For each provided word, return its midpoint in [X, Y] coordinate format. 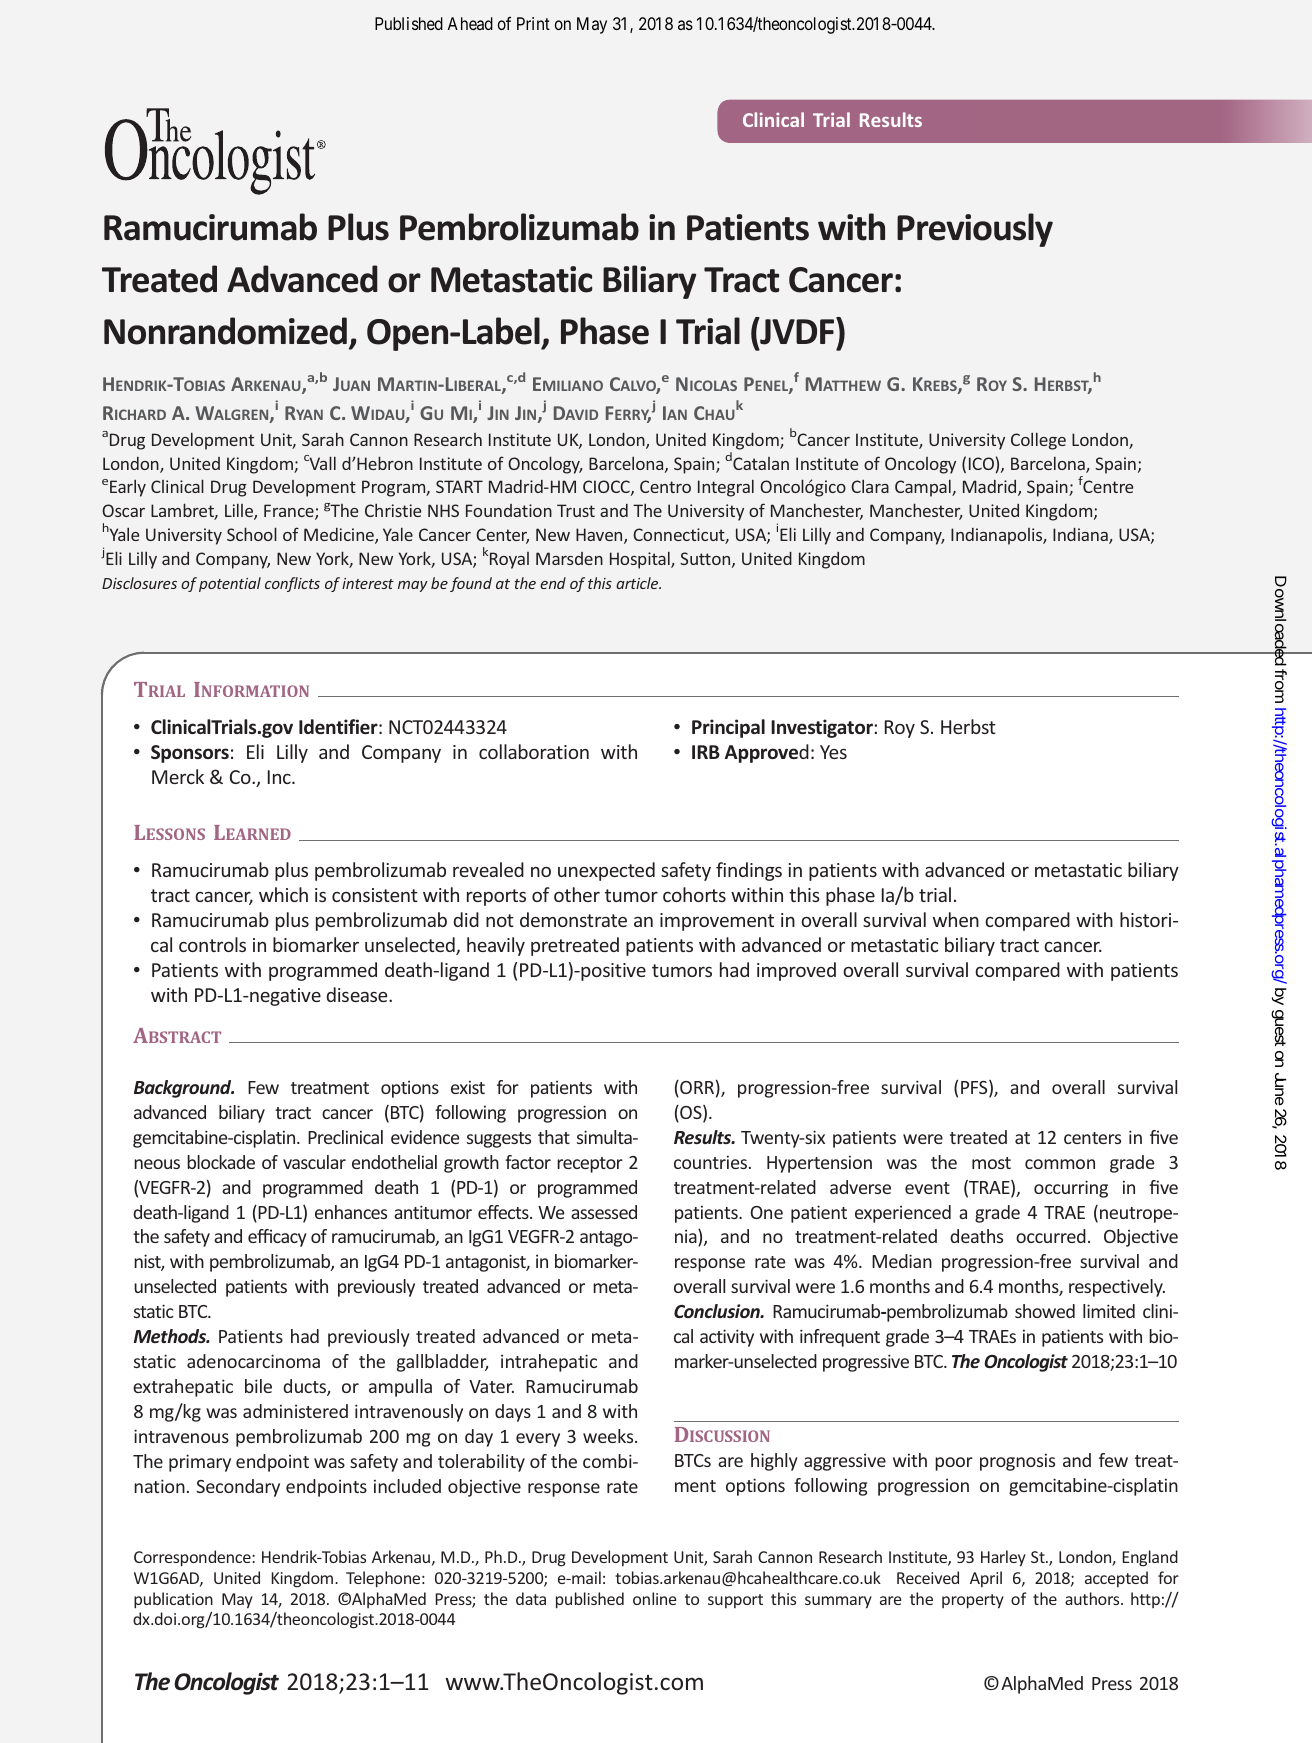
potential [230, 584]
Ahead [470, 23]
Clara [870, 486]
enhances [351, 1212]
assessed [604, 1212]
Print [533, 23]
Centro [665, 486]
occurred [1051, 1236]
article [638, 583]
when [956, 919]
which [283, 894]
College [1038, 441]
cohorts [694, 894]
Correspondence [193, 1558]
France [290, 512]
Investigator [823, 728]
